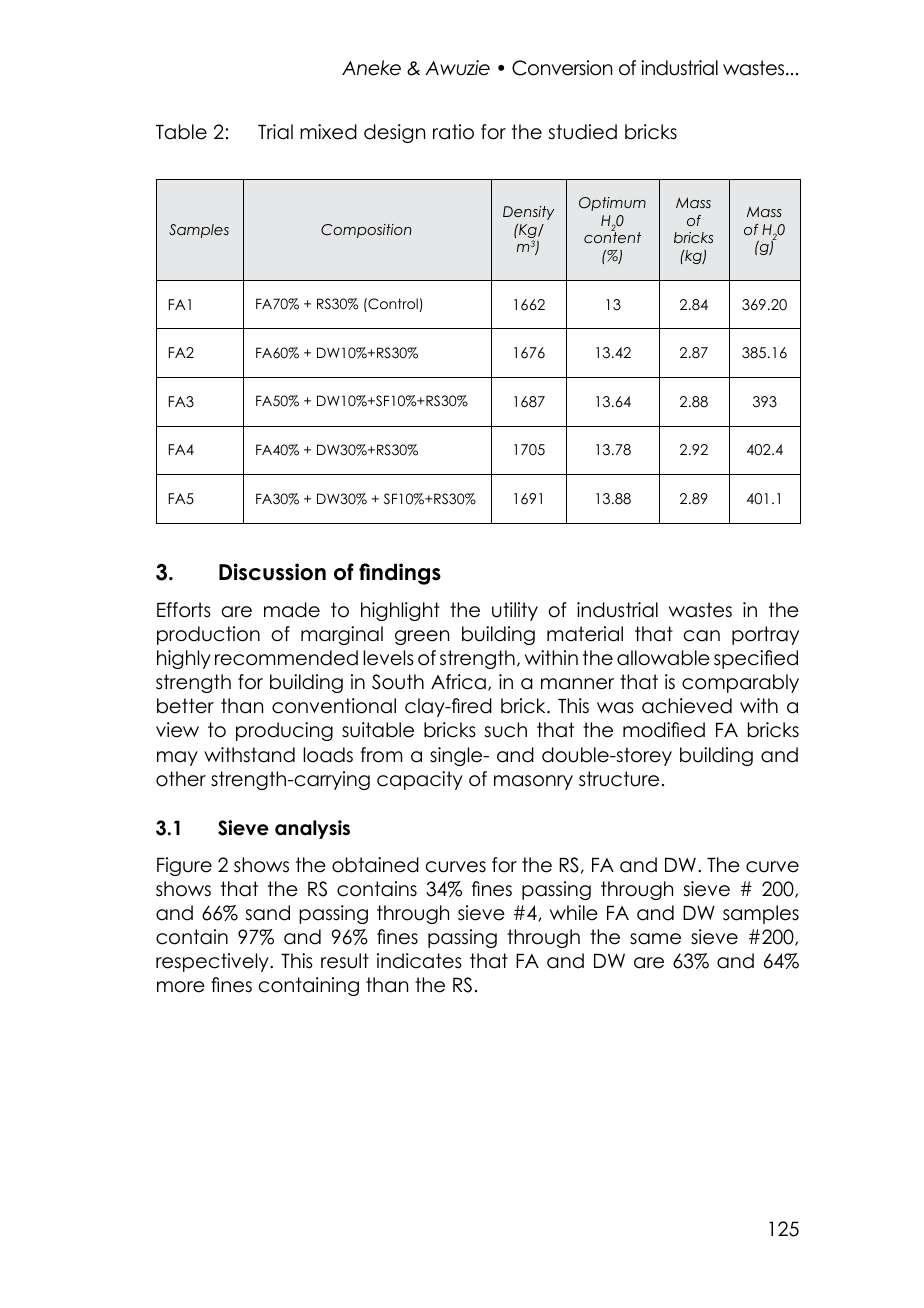 Image resolution: width=924 pixels, height=1308 pixels. Describe the element at coordinates (453, 132) in the document. I see `ratio` at that location.
